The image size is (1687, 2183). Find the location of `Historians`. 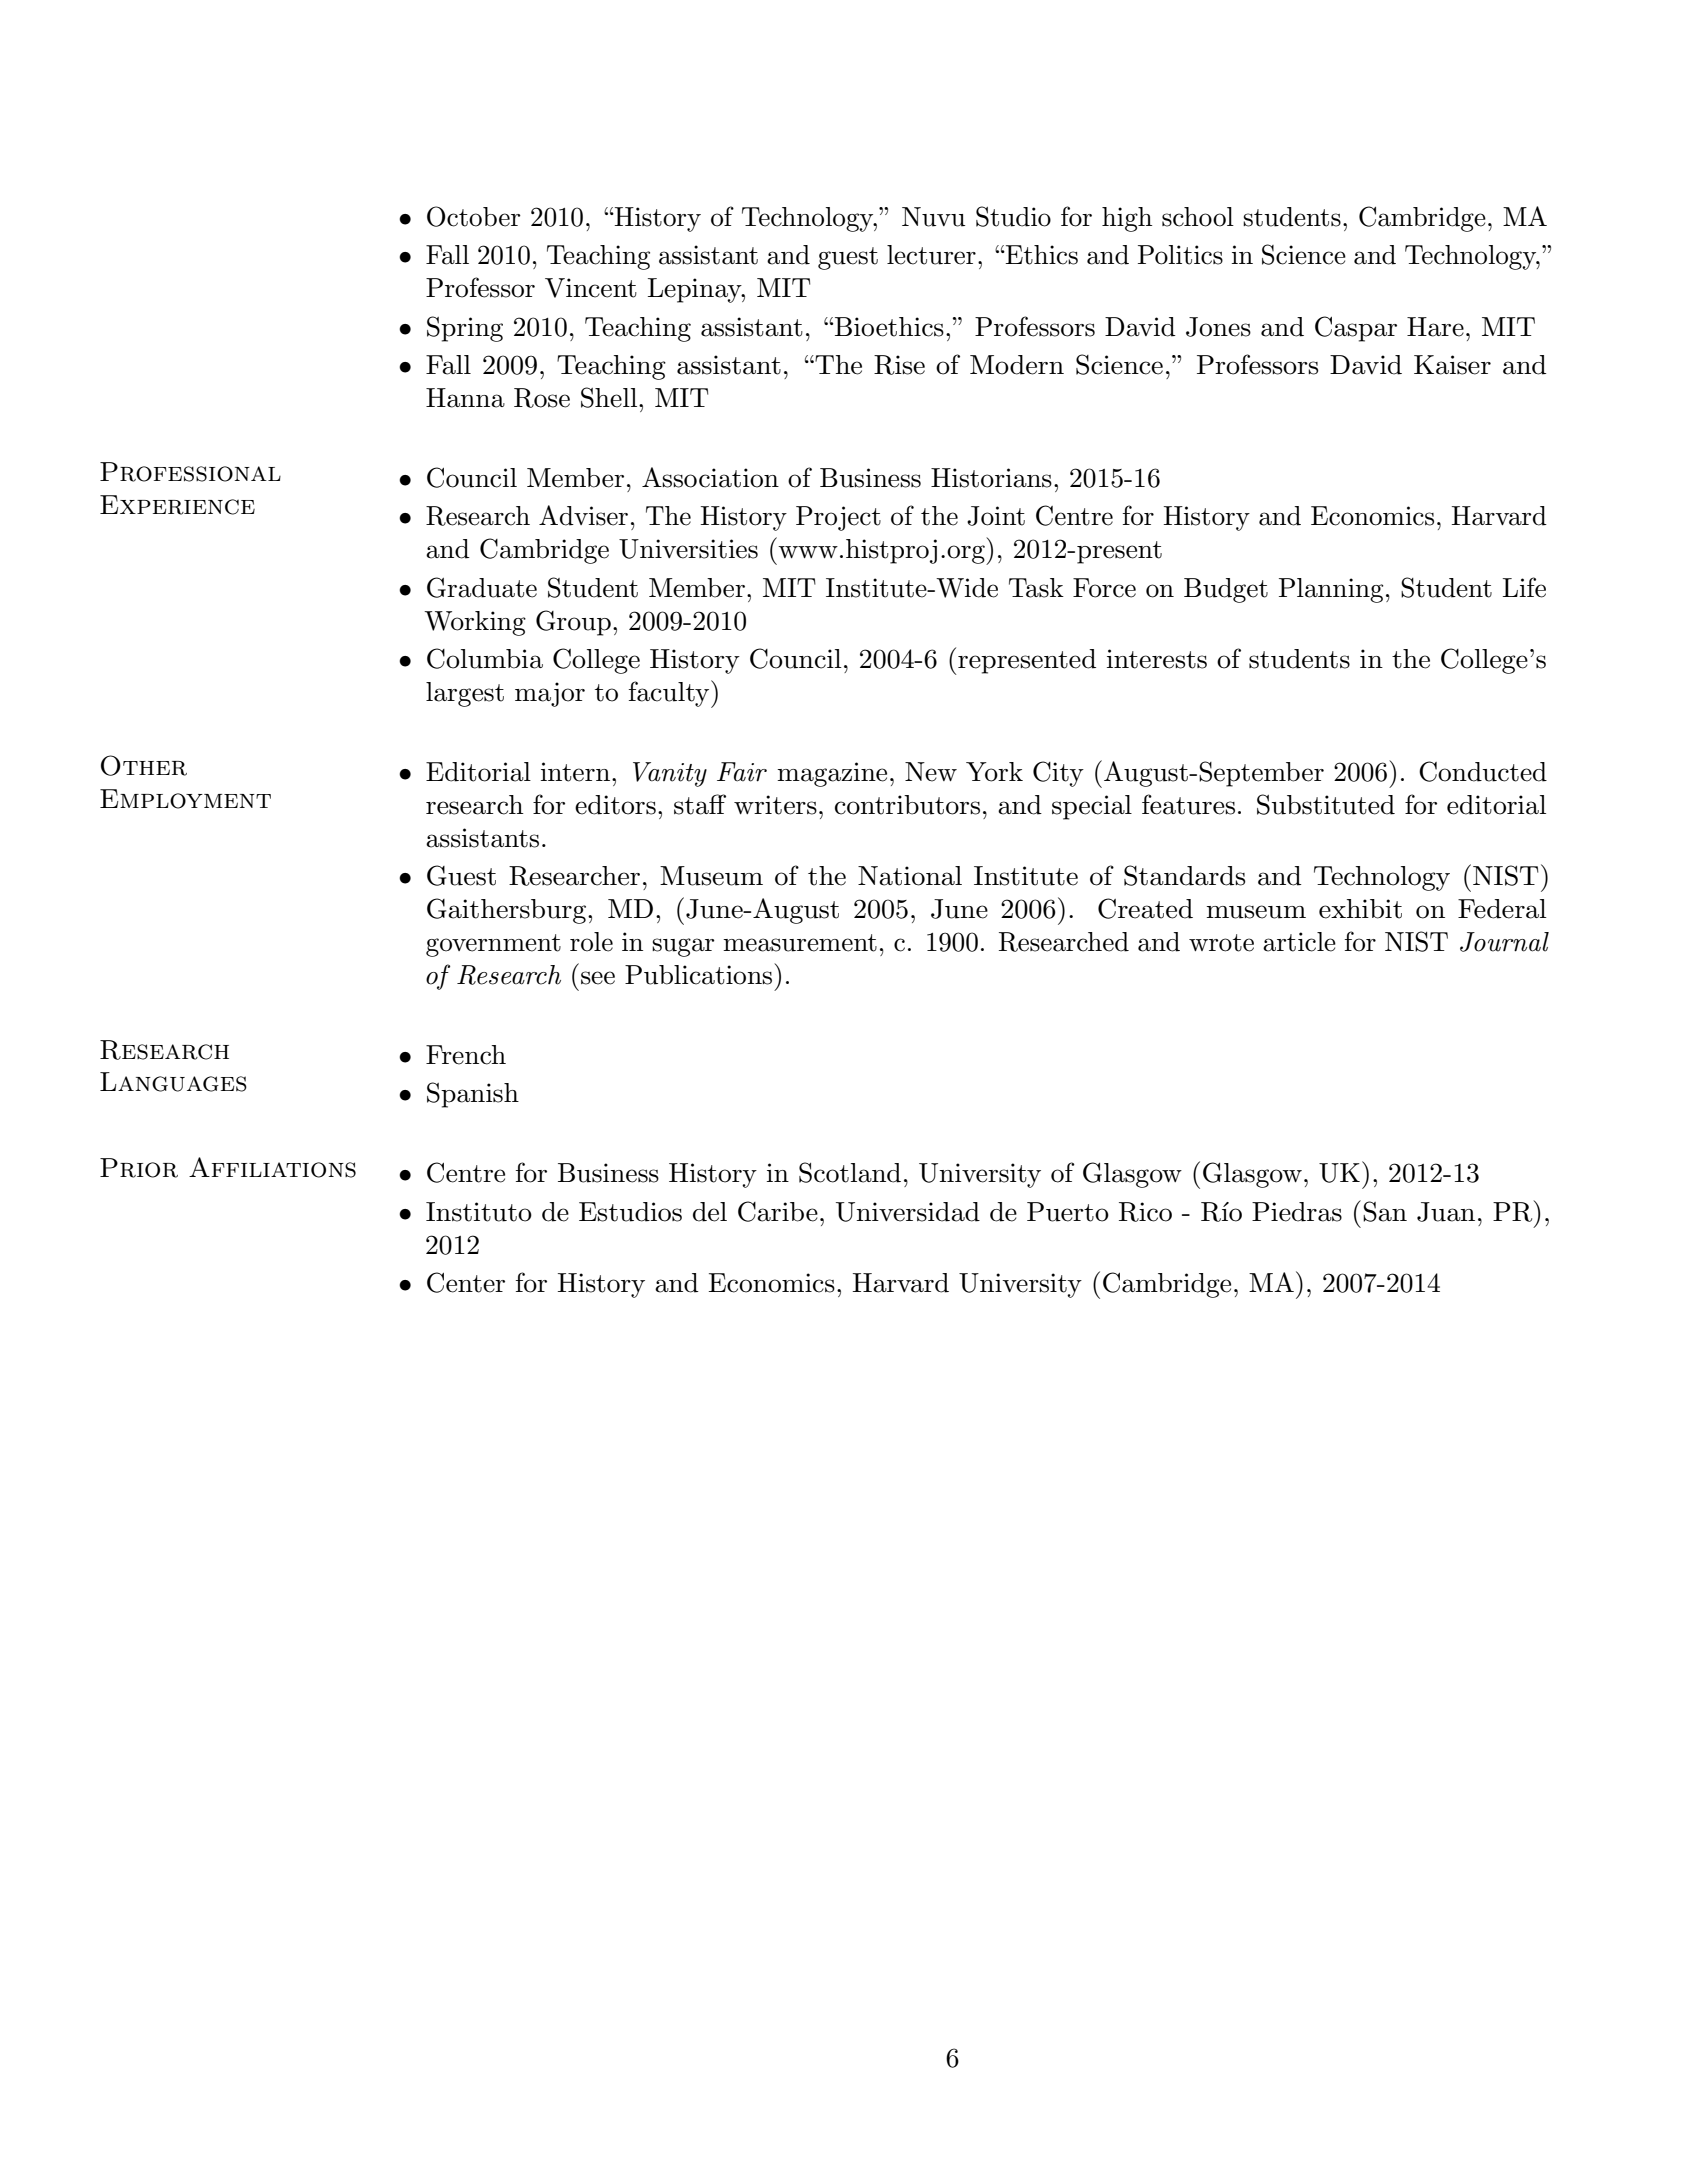

Historians is located at coordinates (991, 478).
